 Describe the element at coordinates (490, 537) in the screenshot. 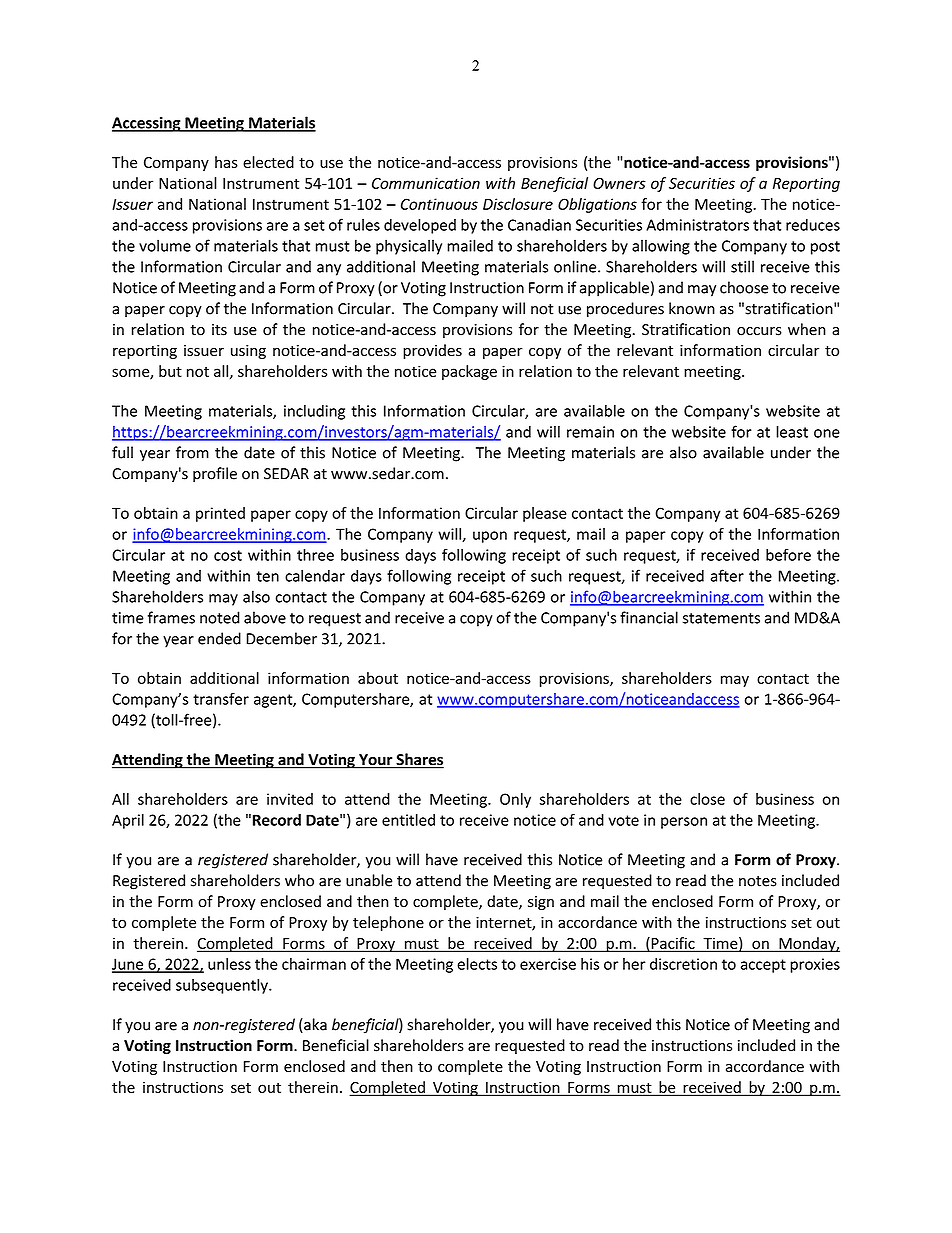

I see `upon` at that location.
